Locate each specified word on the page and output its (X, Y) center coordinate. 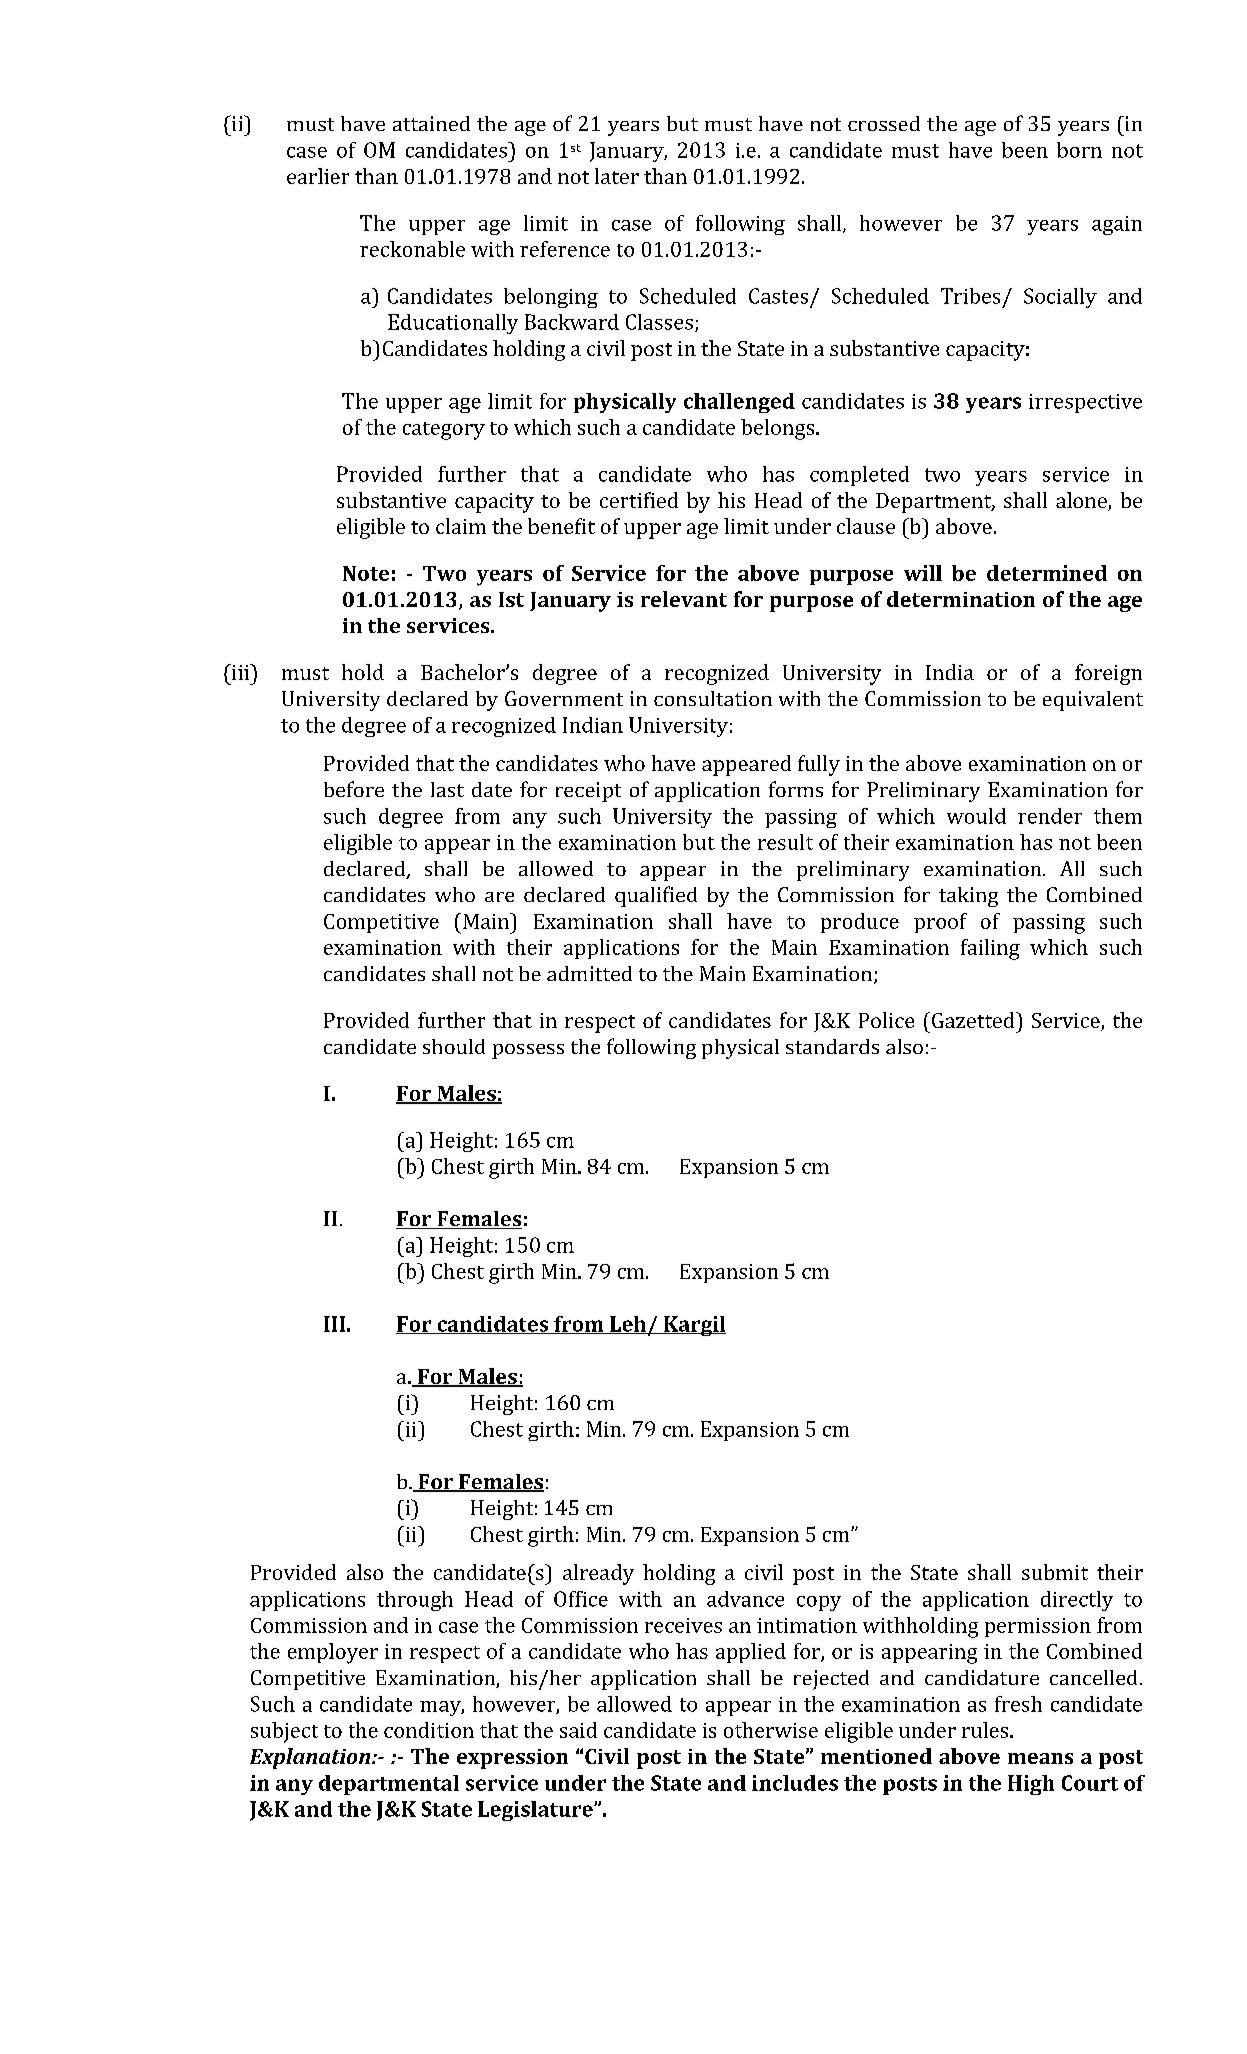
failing (990, 949)
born (1079, 150)
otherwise (771, 1730)
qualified (656, 896)
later (617, 176)
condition (429, 1730)
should (454, 1046)
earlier (318, 176)
